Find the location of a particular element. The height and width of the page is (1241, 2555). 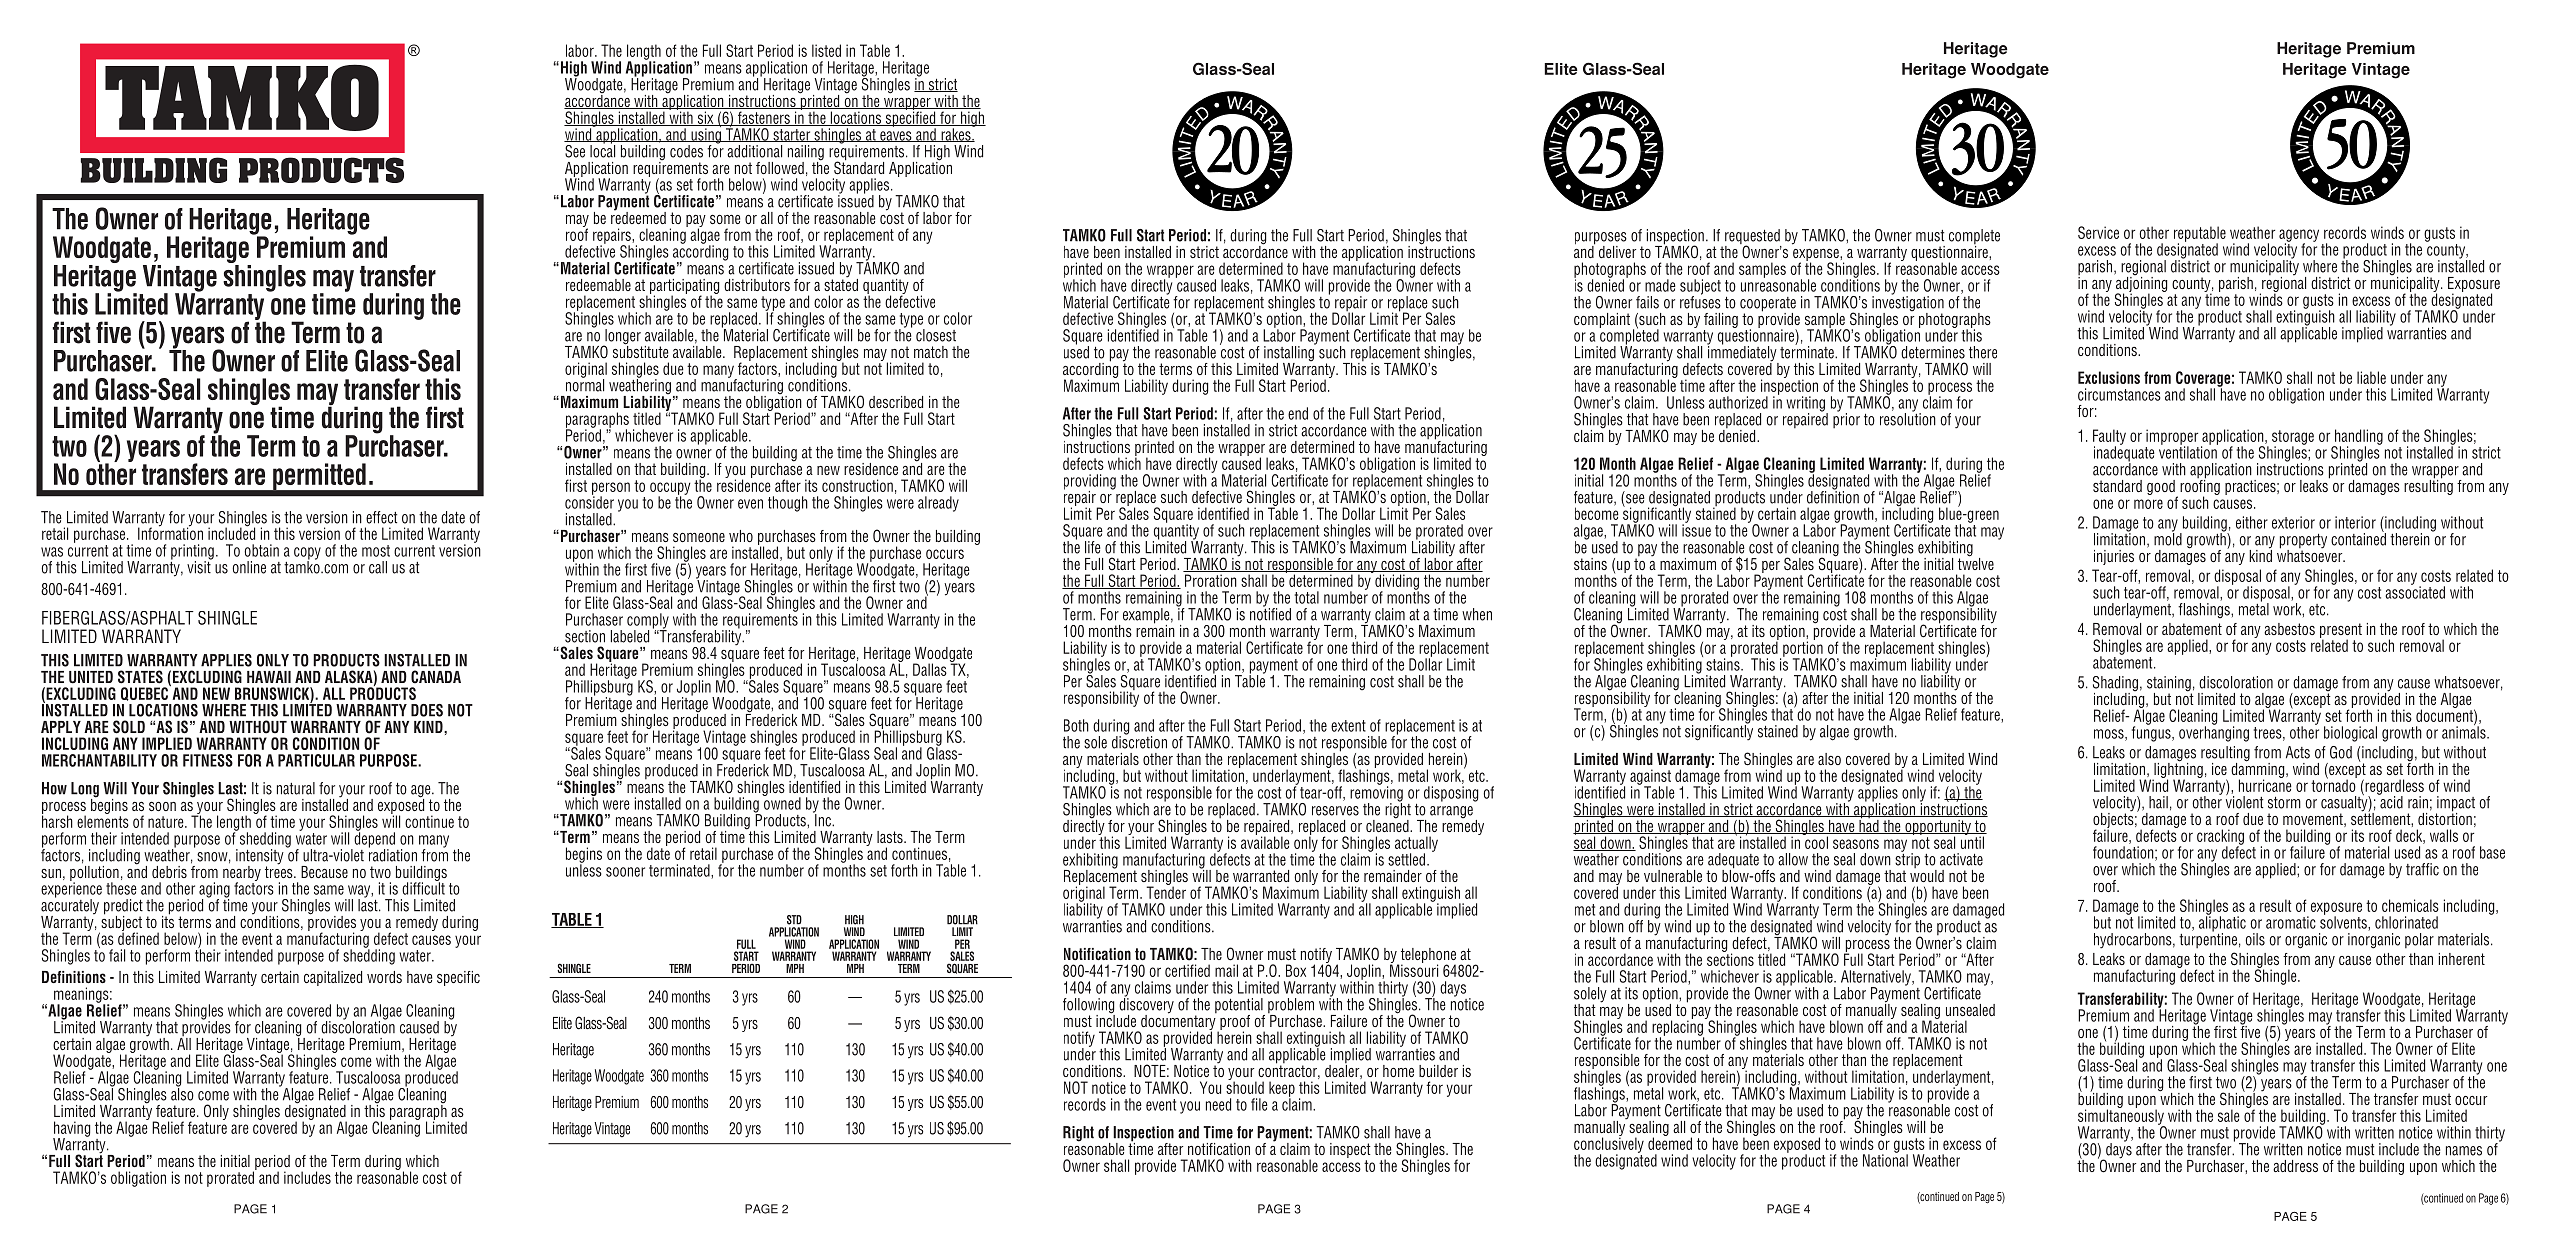

six is located at coordinates (705, 118).
